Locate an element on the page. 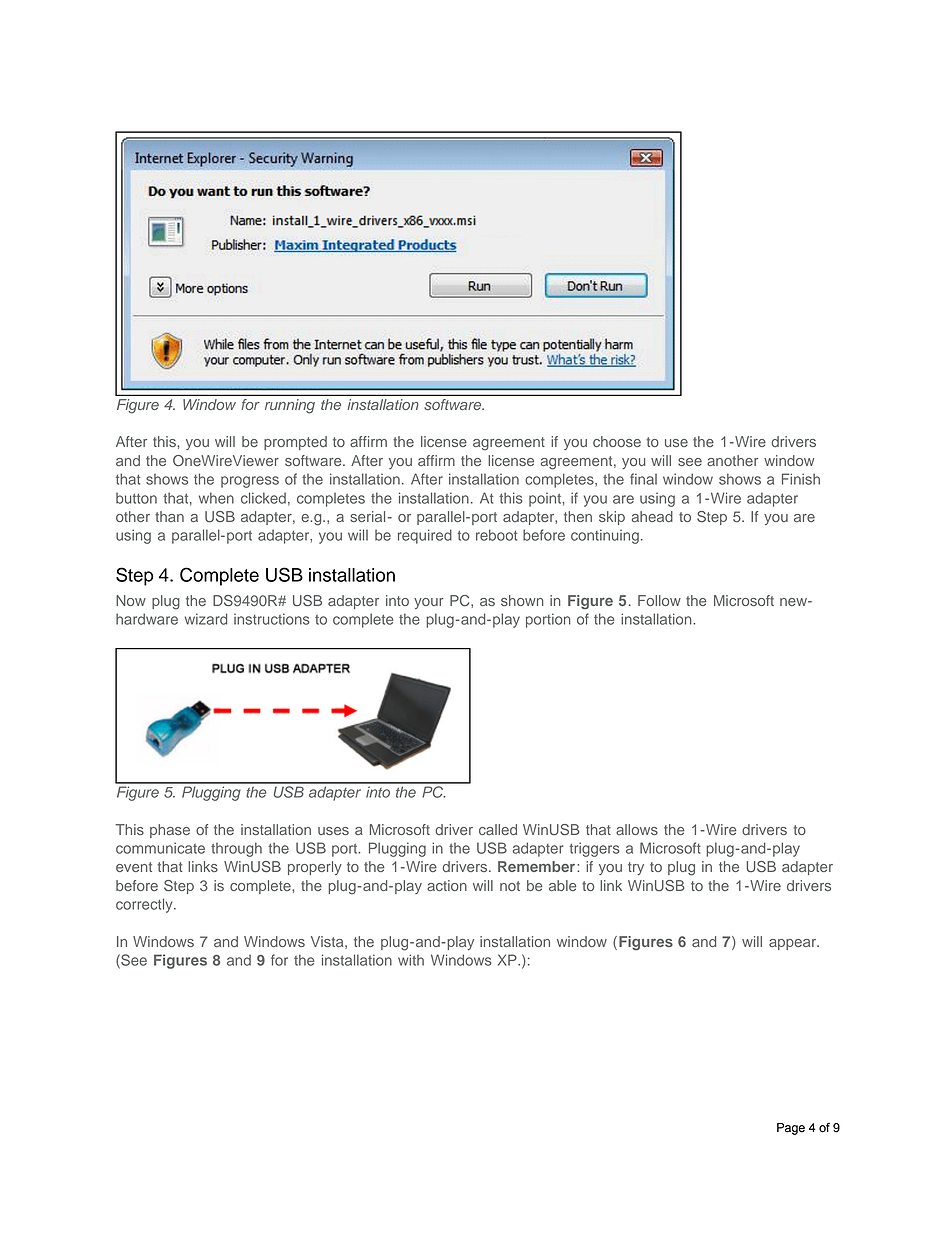 This document has height=1233, width=952. correctly is located at coordinates (145, 905).
